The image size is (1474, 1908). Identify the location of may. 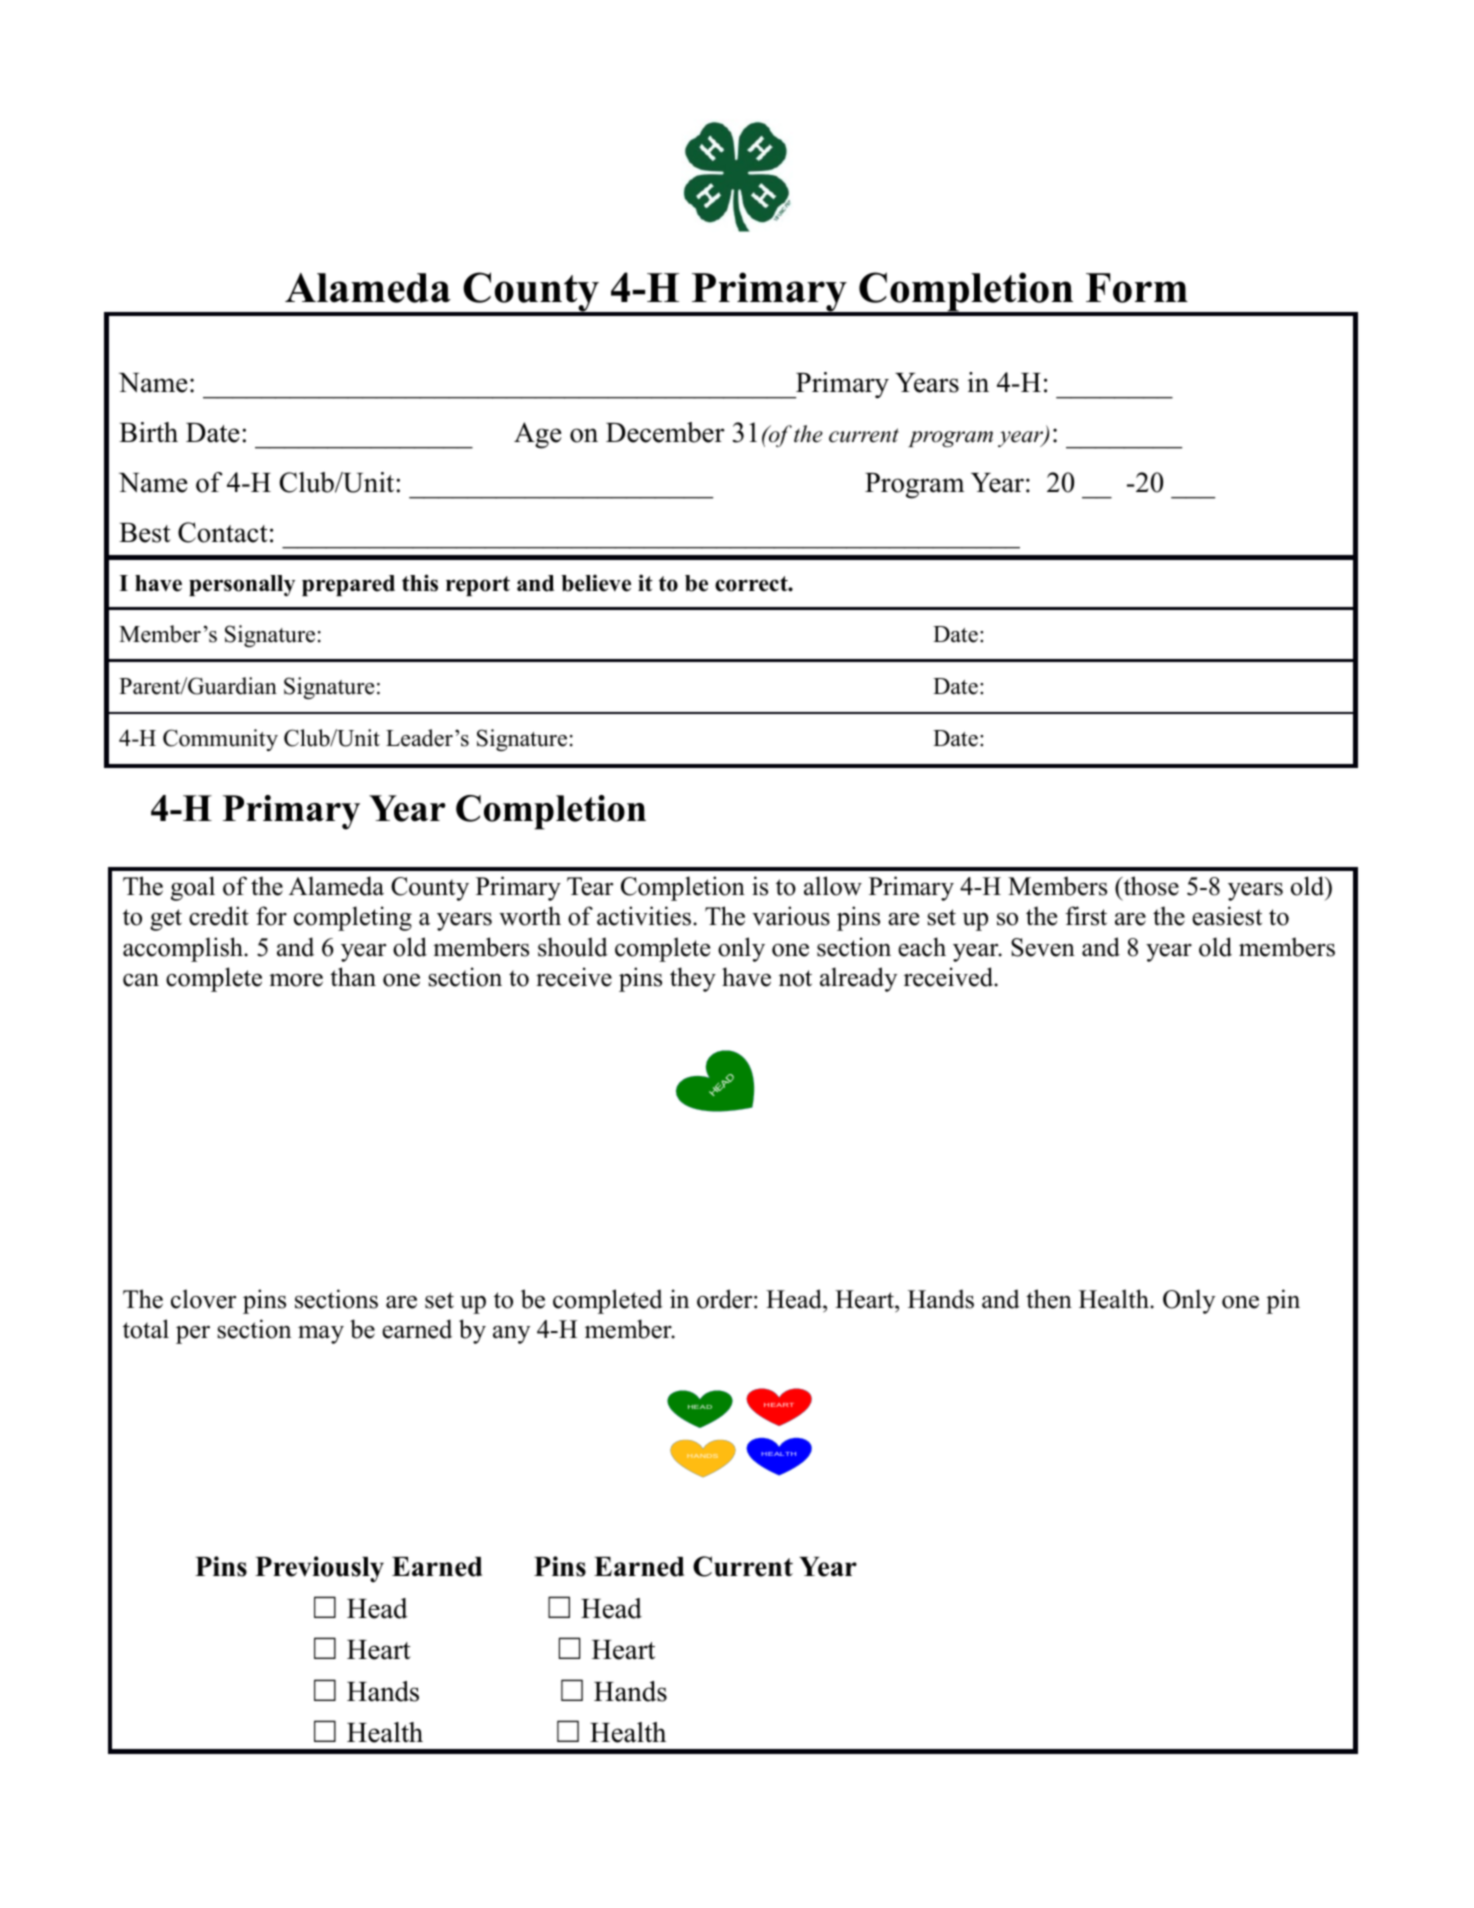
(321, 1335).
